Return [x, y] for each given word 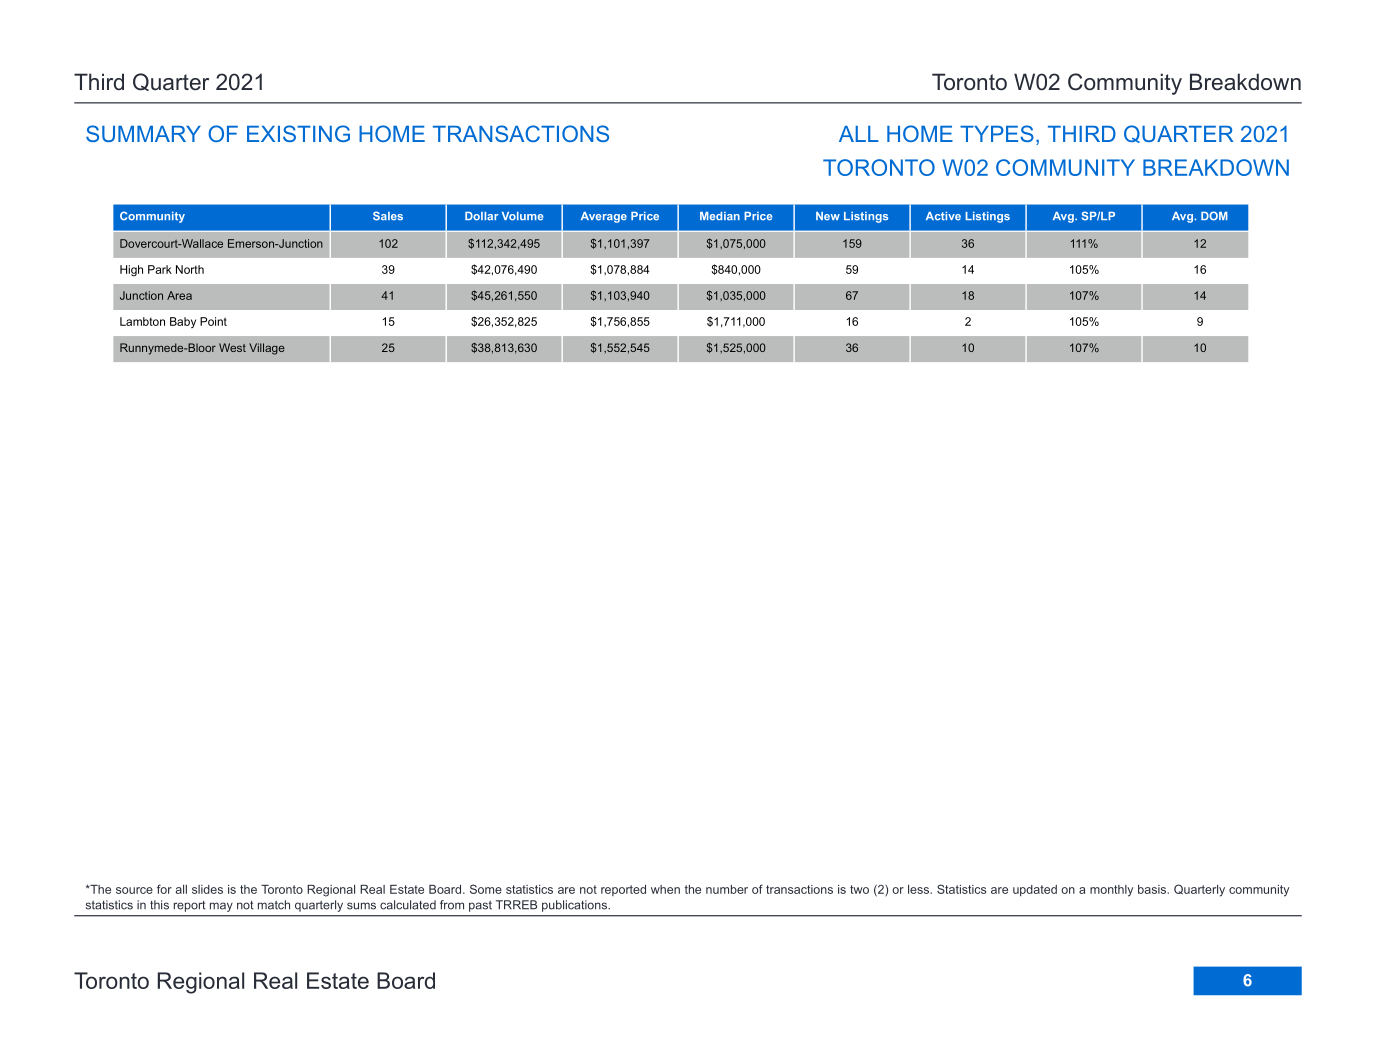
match [274, 905]
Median [720, 216]
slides [207, 889]
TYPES [997, 133]
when [665, 889]
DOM [1214, 216]
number [727, 889]
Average [604, 217]
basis [1153, 889]
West [232, 347]
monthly [1111, 891]
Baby [183, 322]
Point [213, 321]
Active [943, 216]
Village [267, 349]
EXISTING [298, 133]
